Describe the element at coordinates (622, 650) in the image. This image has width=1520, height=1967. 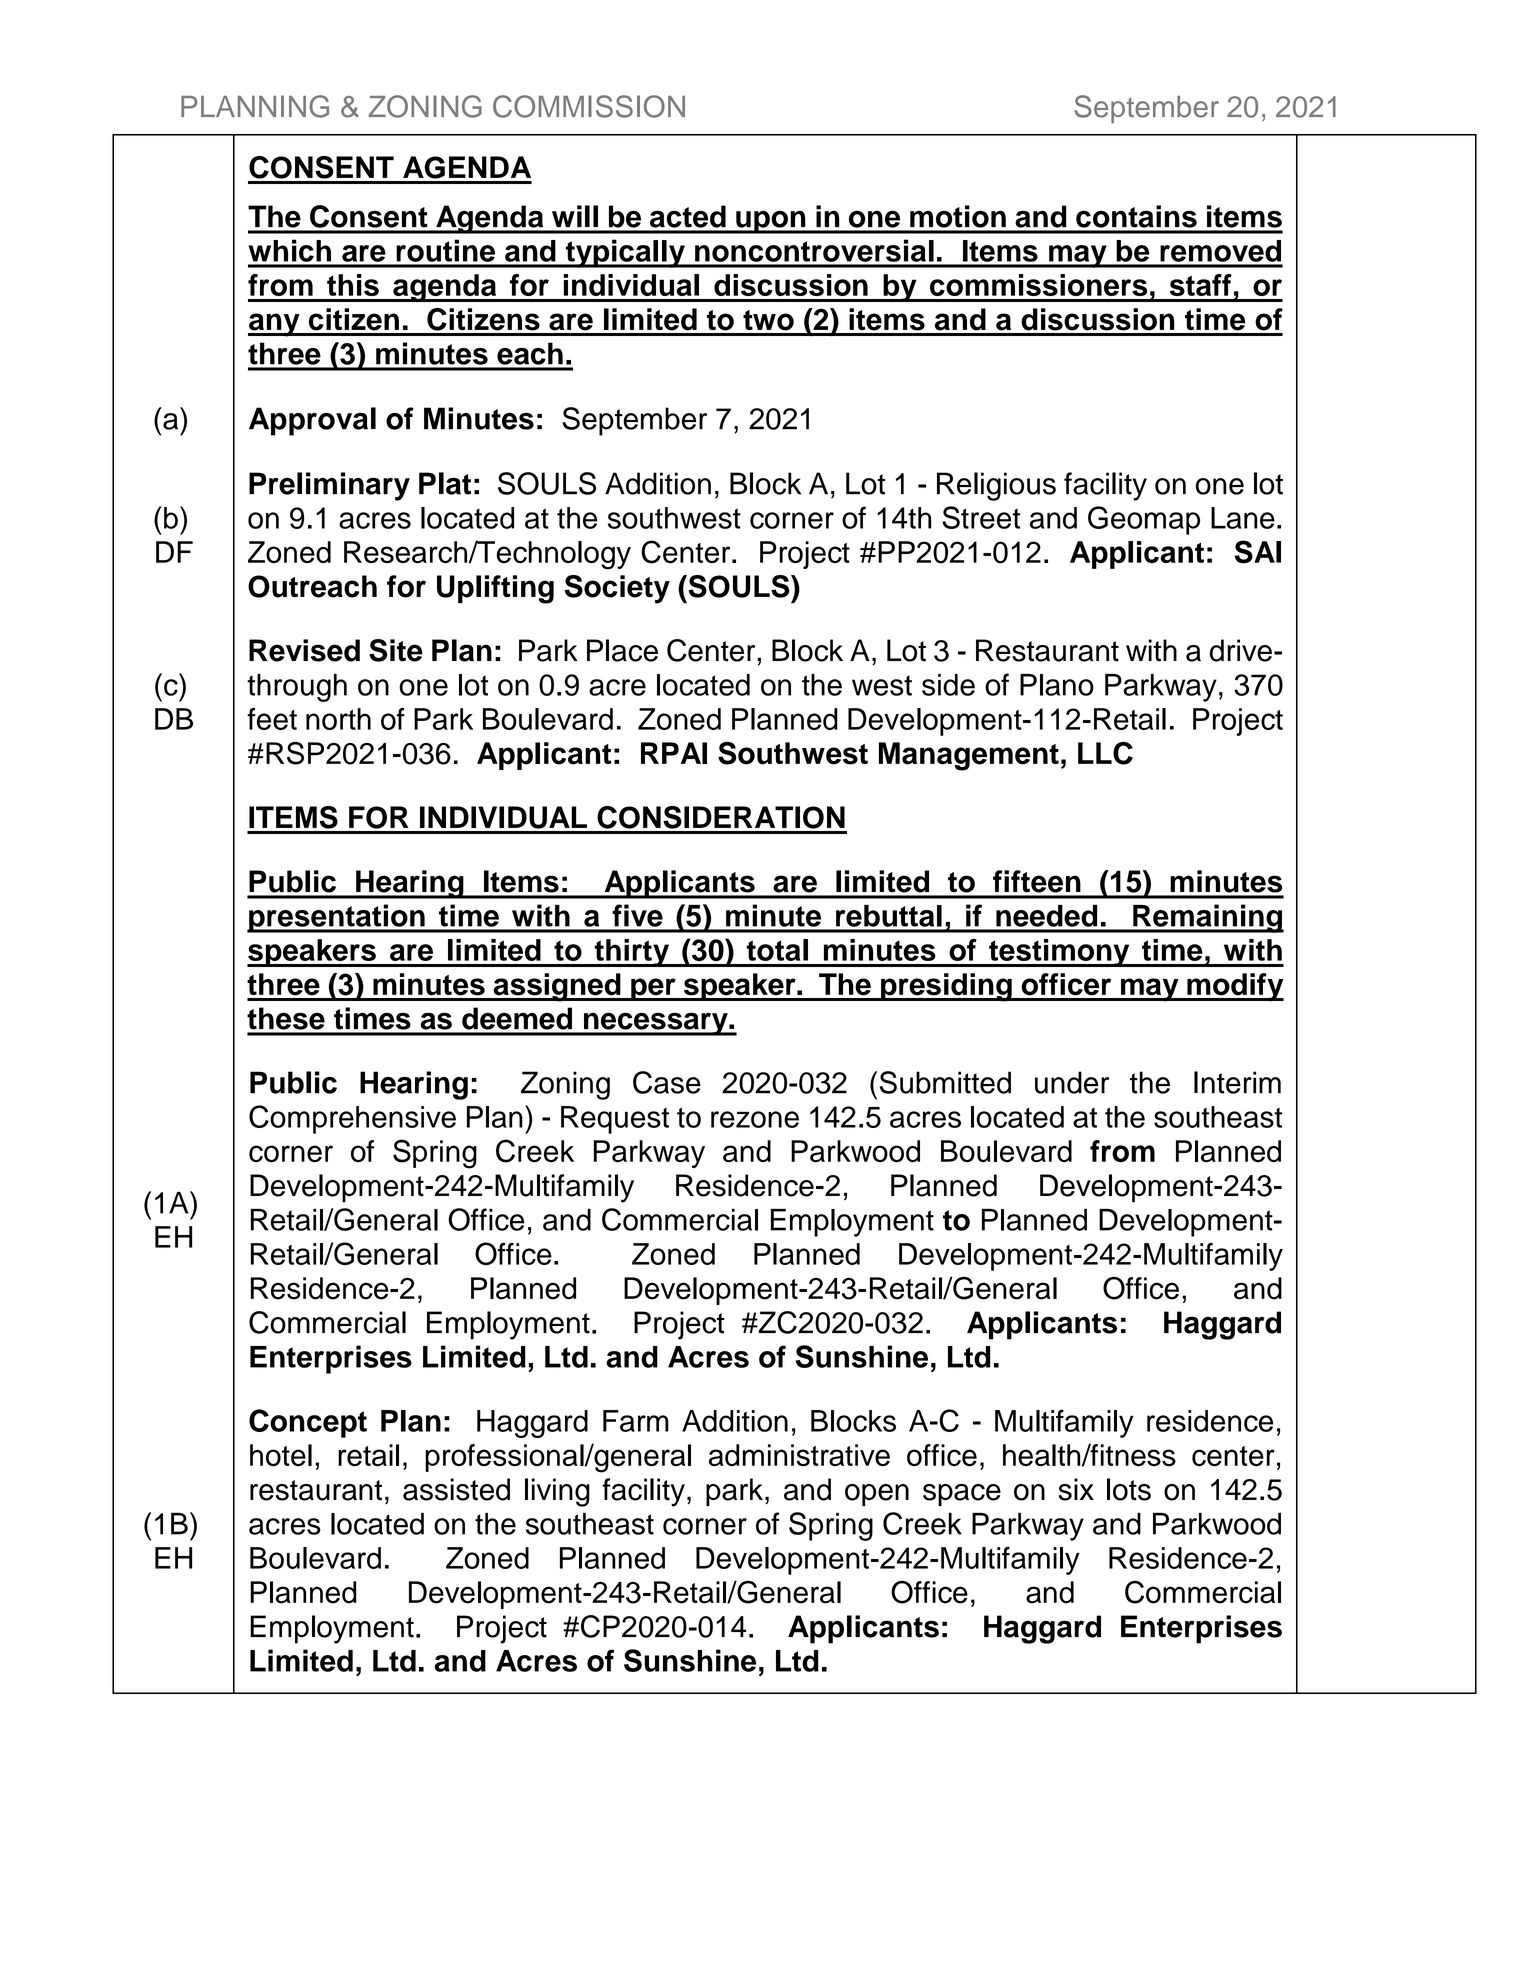
I see `Place` at that location.
